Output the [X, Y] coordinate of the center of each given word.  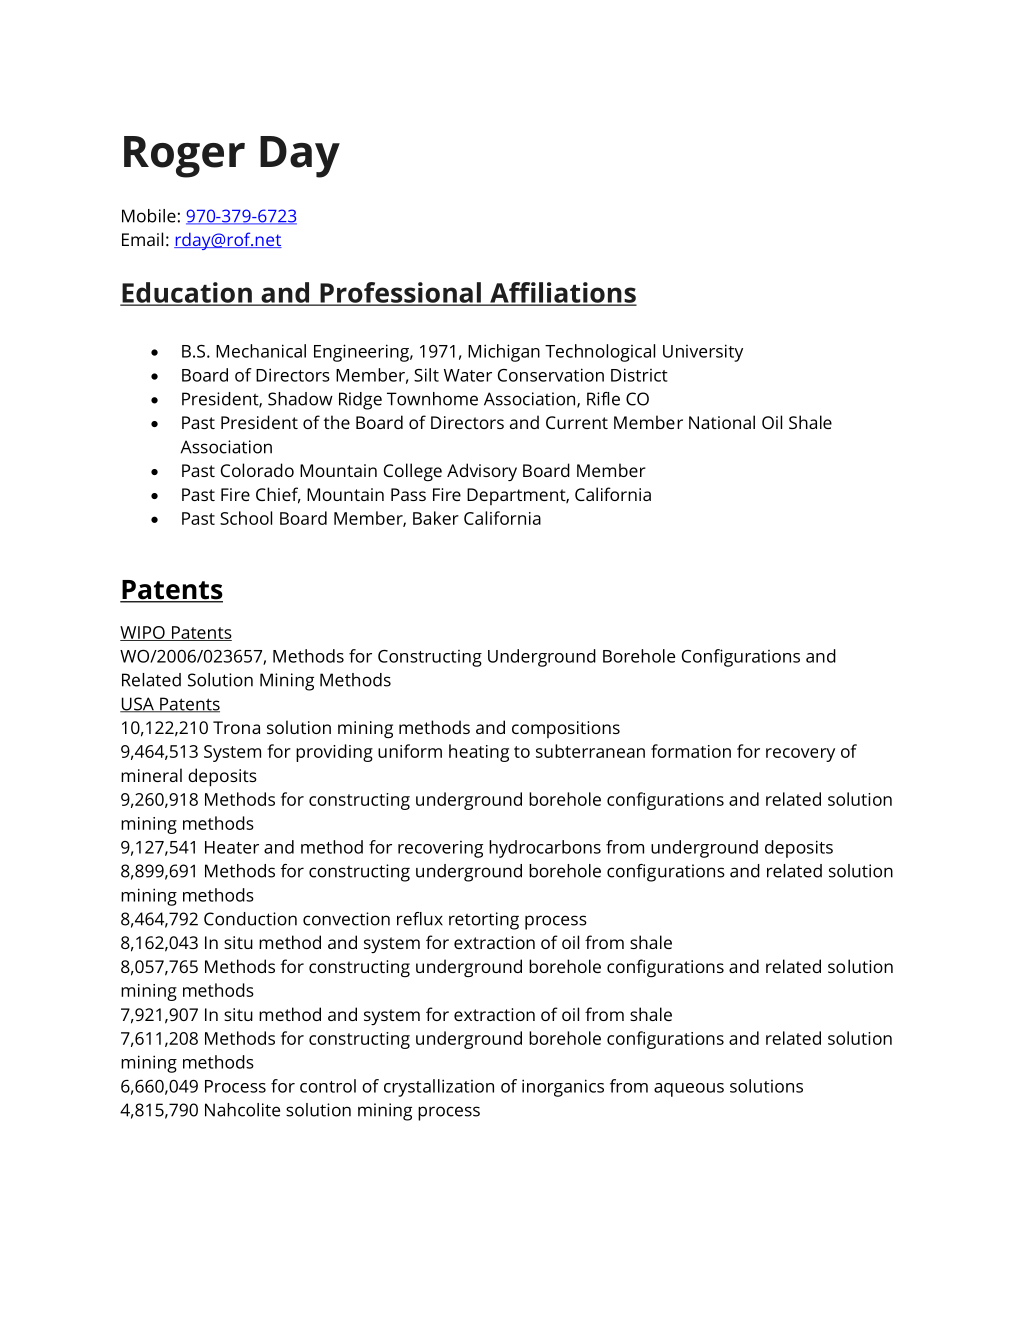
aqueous [689, 1090]
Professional [400, 293]
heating [479, 753]
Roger [184, 157]
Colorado [257, 470]
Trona [236, 727]
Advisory [482, 472]
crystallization [439, 1088]
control [328, 1086]
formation [691, 751]
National [722, 422]
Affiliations [562, 293]
